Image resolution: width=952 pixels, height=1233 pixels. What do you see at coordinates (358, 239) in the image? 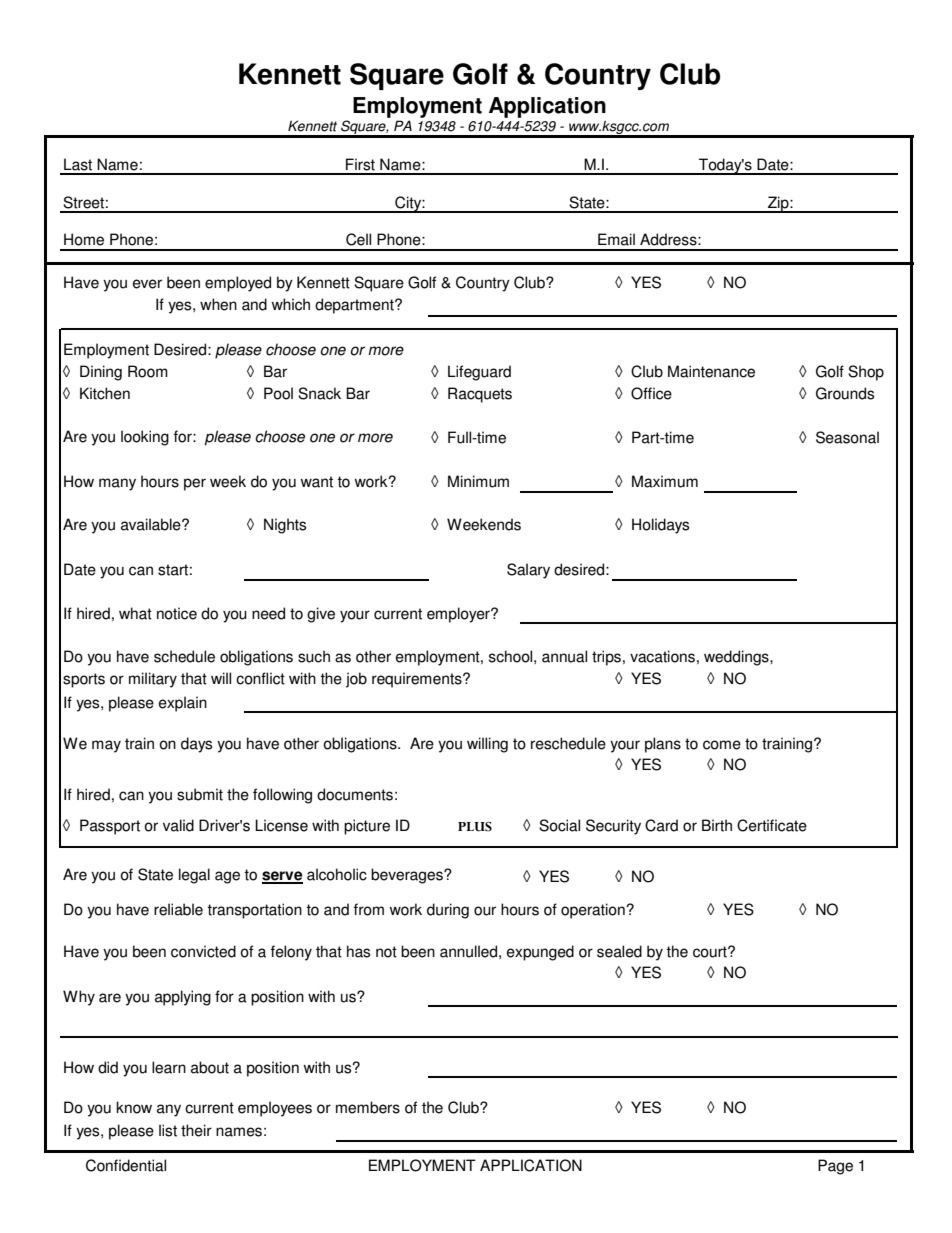
I see `Cell` at bounding box center [358, 239].
